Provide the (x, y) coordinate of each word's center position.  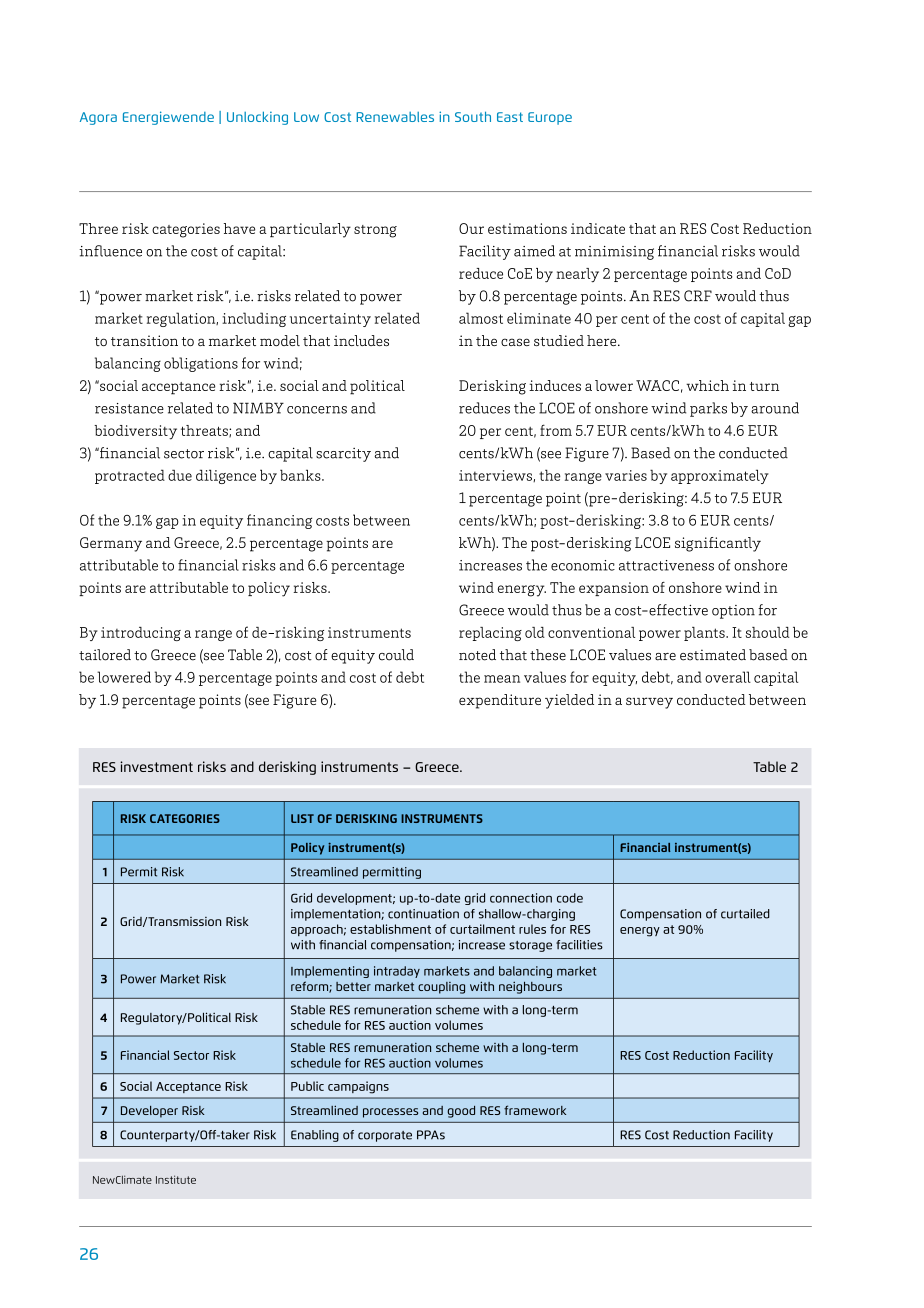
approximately (720, 476)
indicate (598, 228)
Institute (176, 1179)
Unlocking (257, 118)
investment (156, 766)
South (473, 116)
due (180, 475)
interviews (496, 476)
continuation (423, 914)
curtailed (745, 914)
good (461, 1112)
